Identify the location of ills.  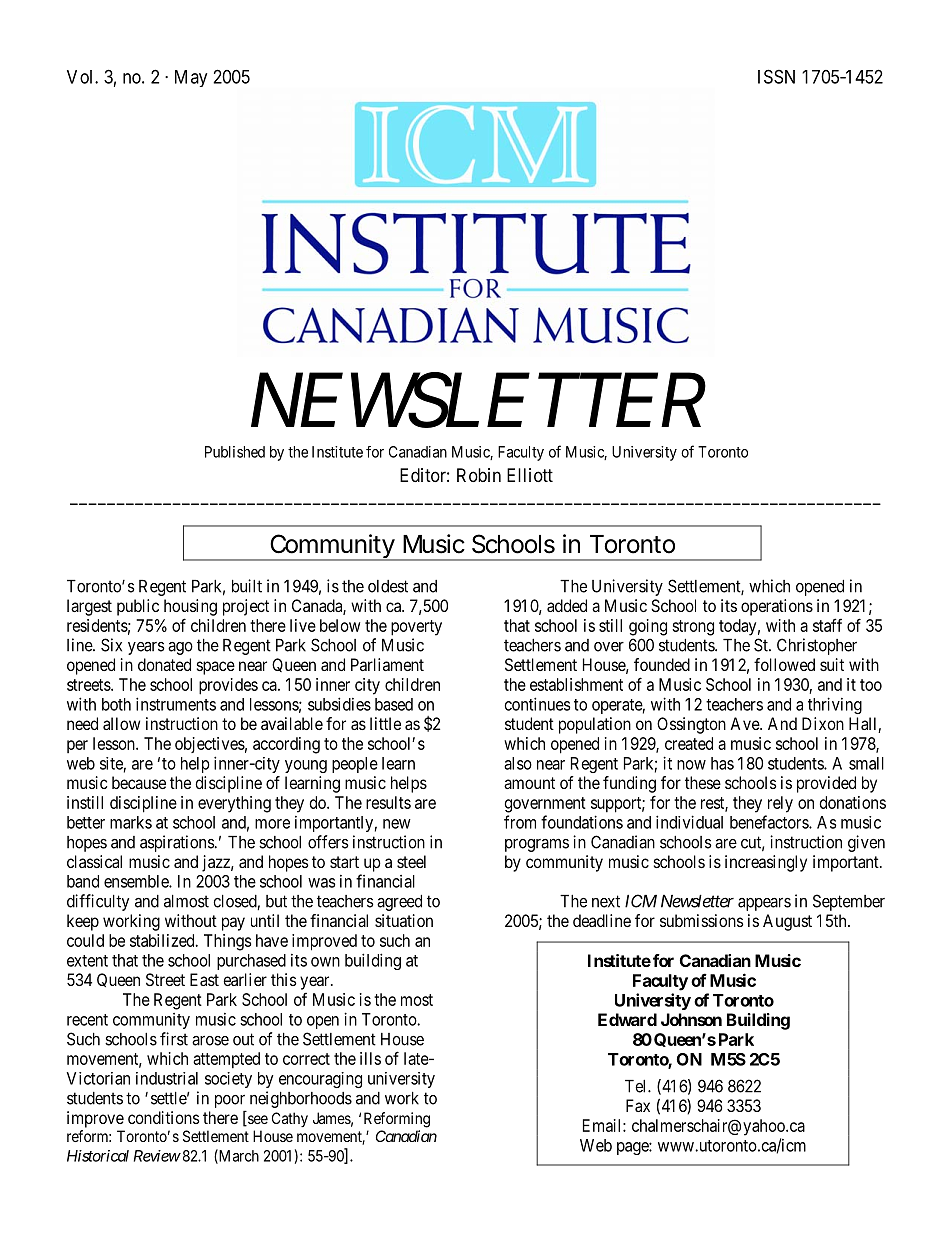
(370, 1058).
